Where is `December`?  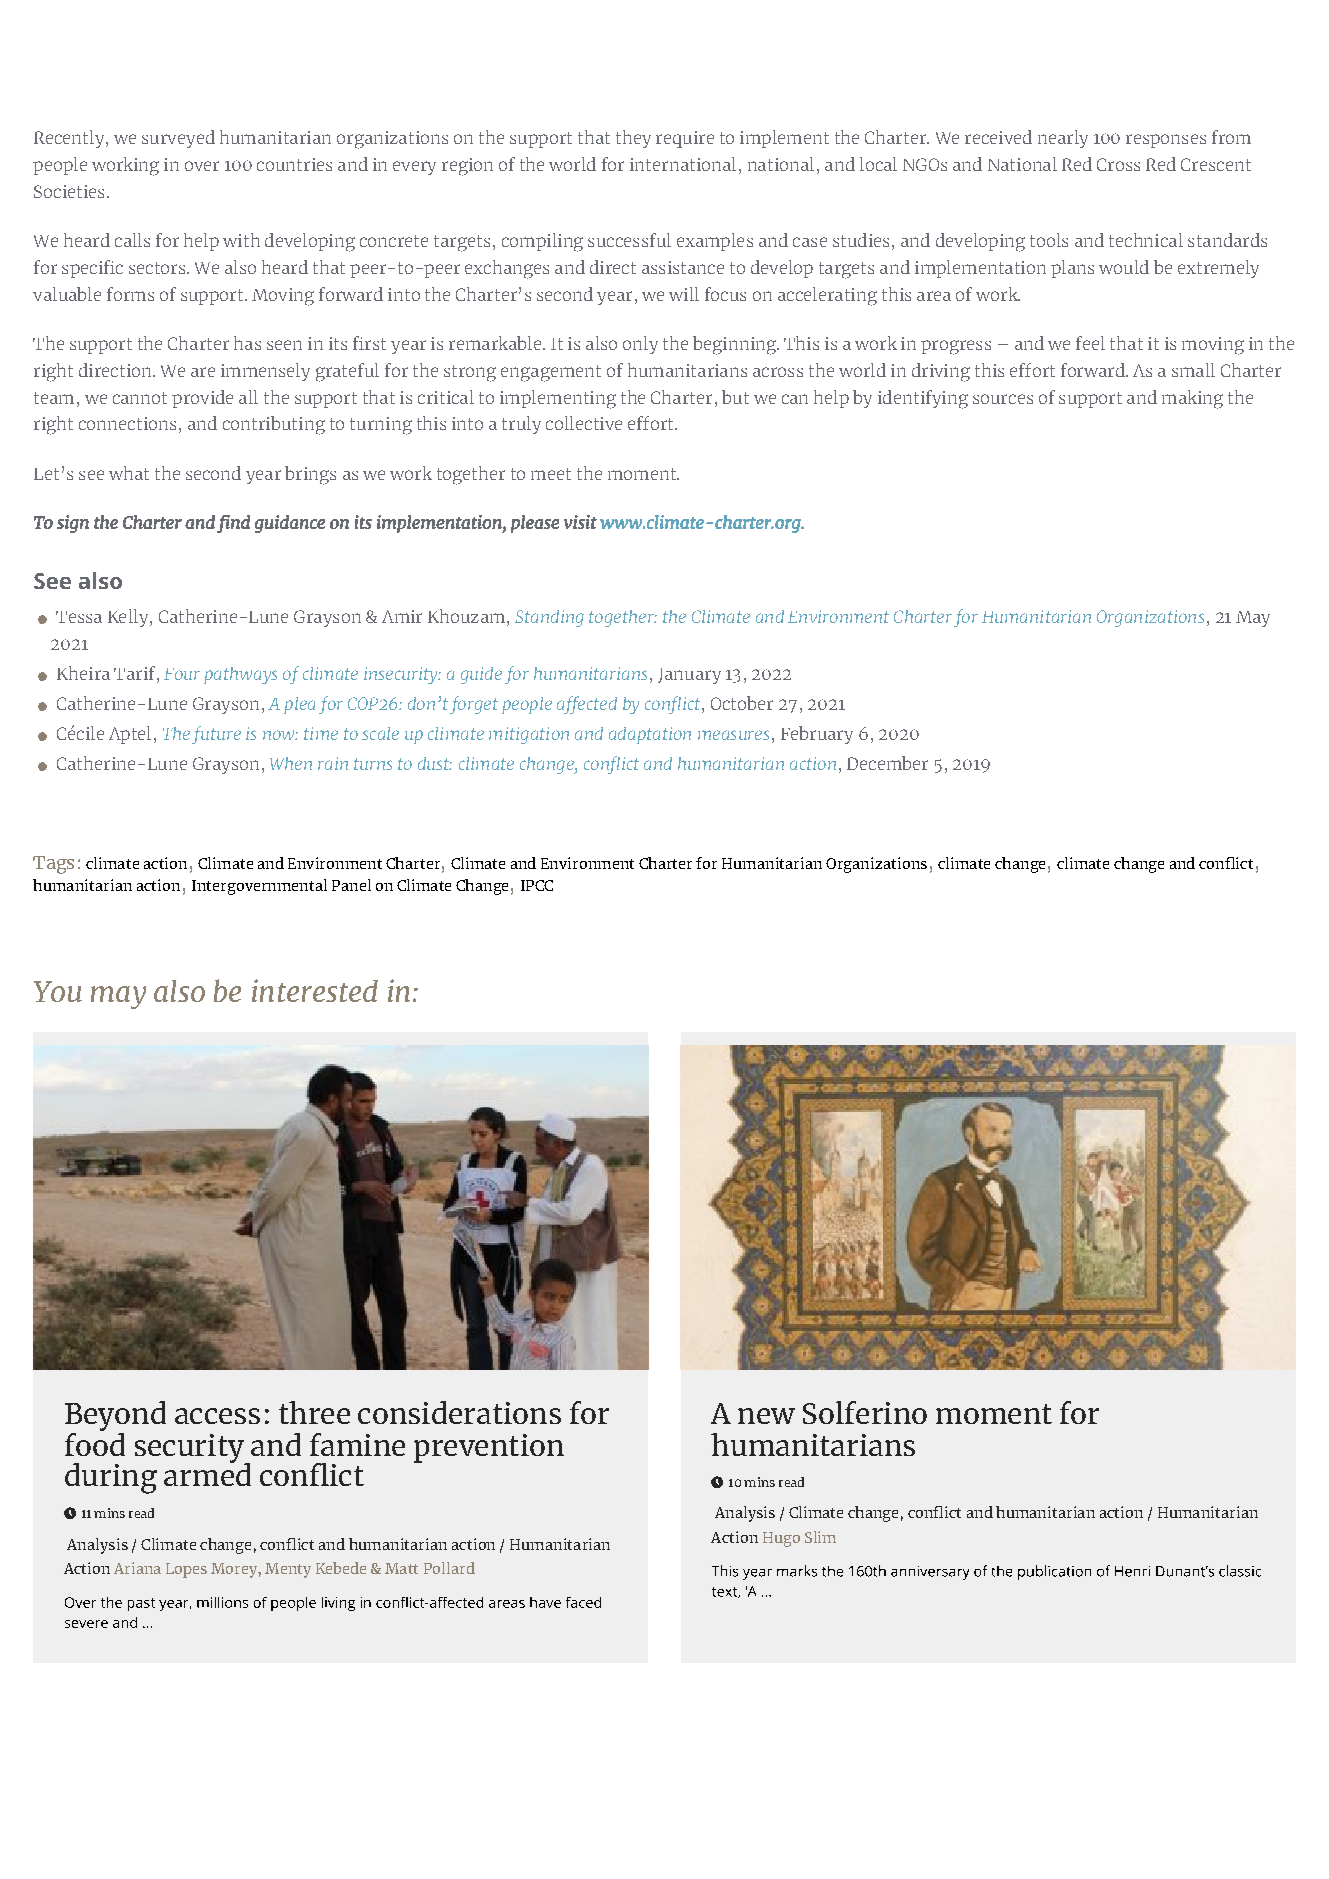 December is located at coordinates (887, 763).
